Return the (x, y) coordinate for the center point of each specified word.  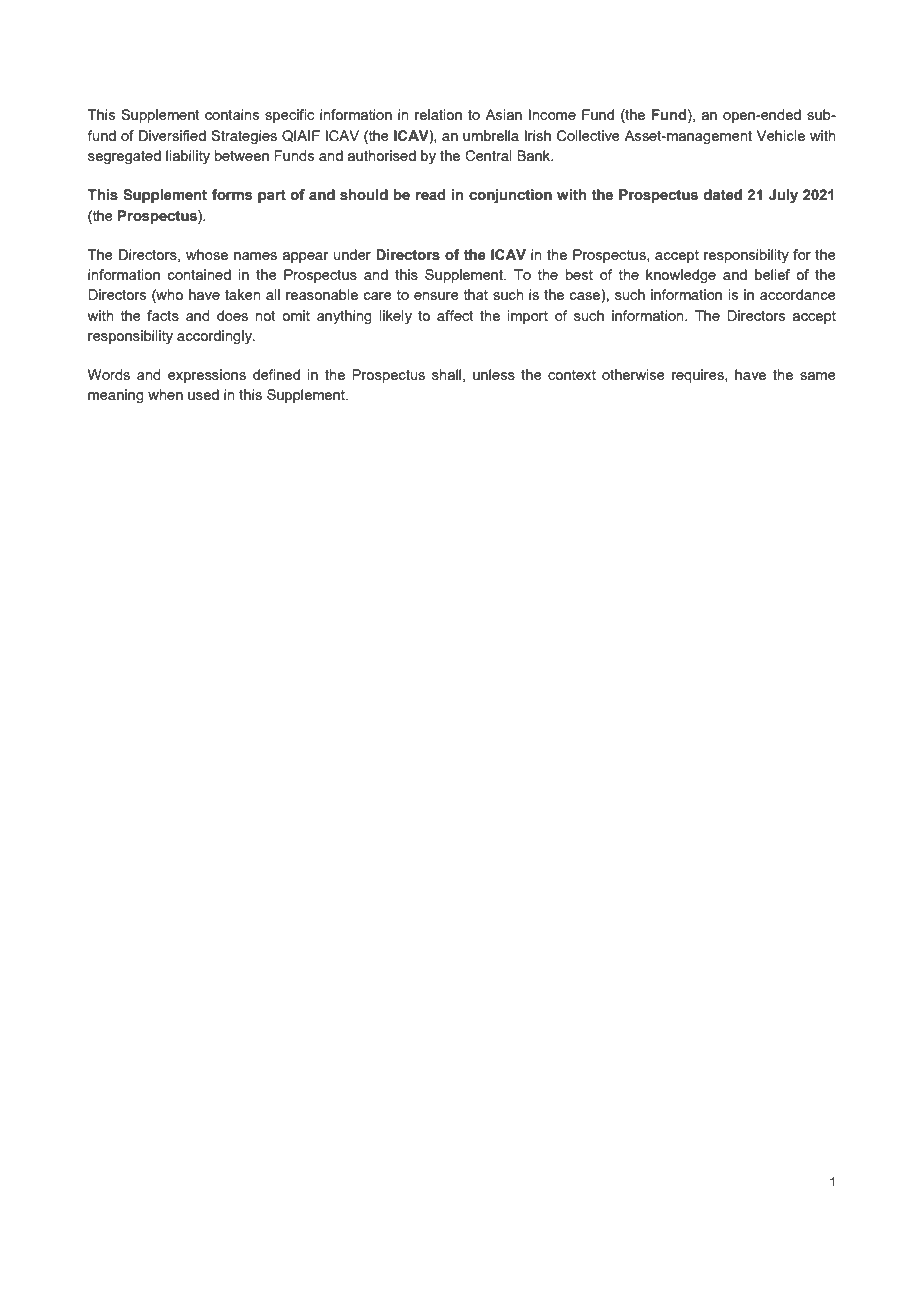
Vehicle (781, 135)
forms (232, 195)
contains (232, 114)
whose (207, 254)
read (430, 195)
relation (438, 114)
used (203, 394)
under (352, 254)
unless (494, 374)
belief (772, 274)
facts (163, 315)
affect (455, 315)
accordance (798, 294)
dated (723, 195)
